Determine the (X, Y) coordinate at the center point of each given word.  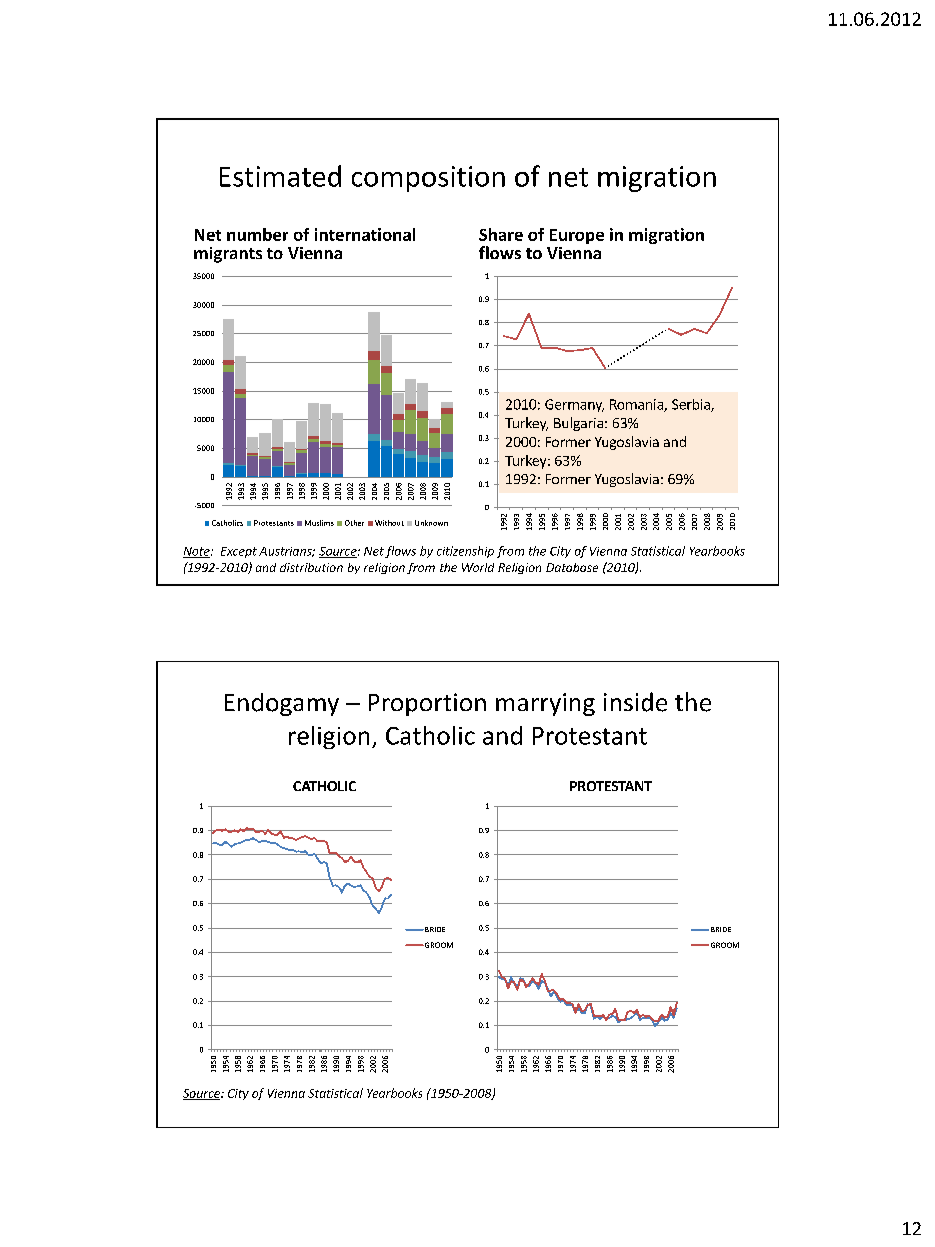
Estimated (280, 176)
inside (635, 702)
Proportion (427, 704)
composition (428, 179)
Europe (577, 236)
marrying (545, 704)
